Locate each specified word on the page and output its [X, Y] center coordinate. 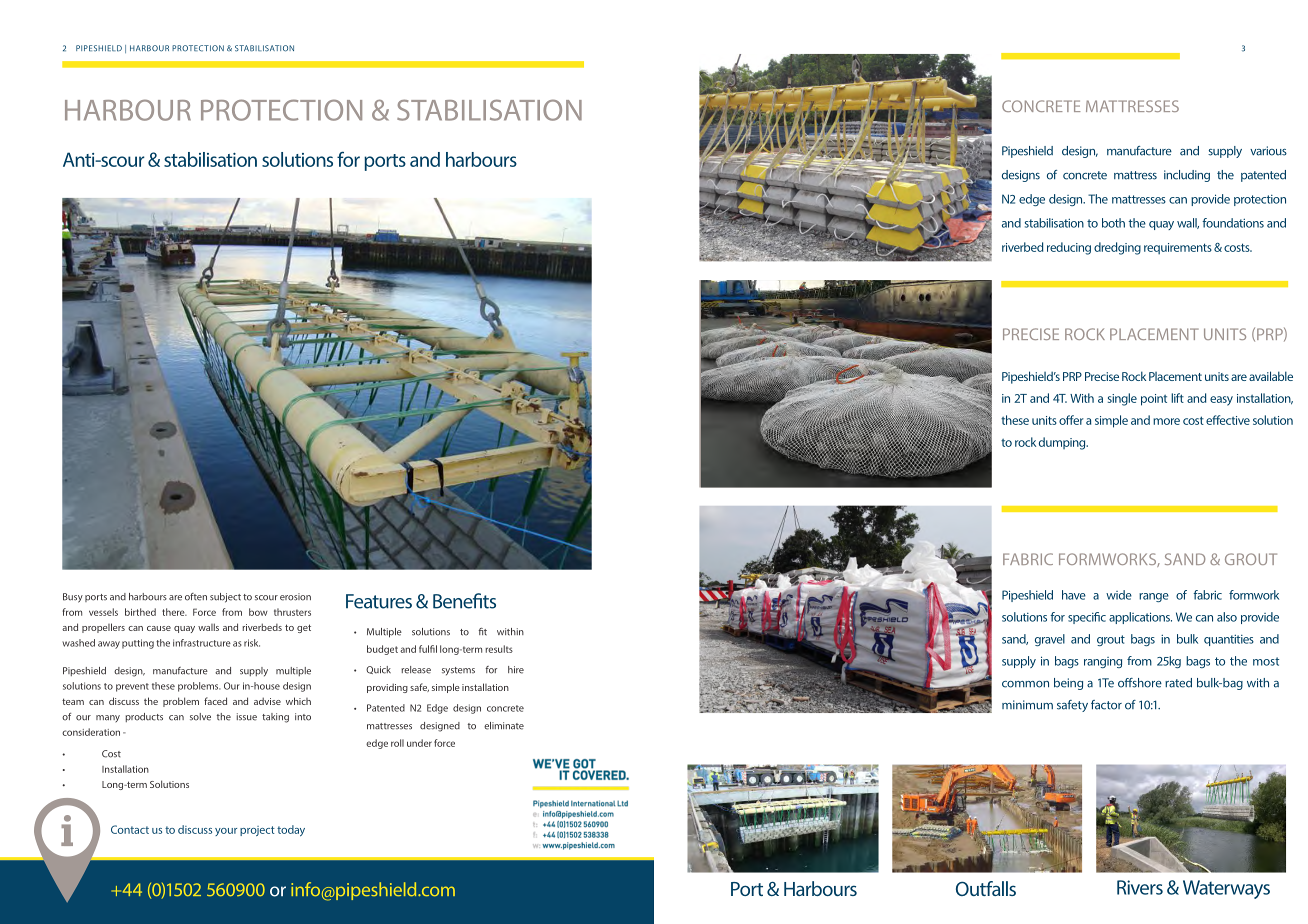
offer [1071, 420]
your [226, 832]
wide [1119, 595]
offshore [1140, 683]
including [1187, 176]
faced [215, 701]
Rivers [1140, 887]
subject [225, 598]
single [1122, 399]
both [1113, 223]
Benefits [464, 601]
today [291, 830]
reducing [1069, 248]
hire [516, 670]
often [196, 597]
